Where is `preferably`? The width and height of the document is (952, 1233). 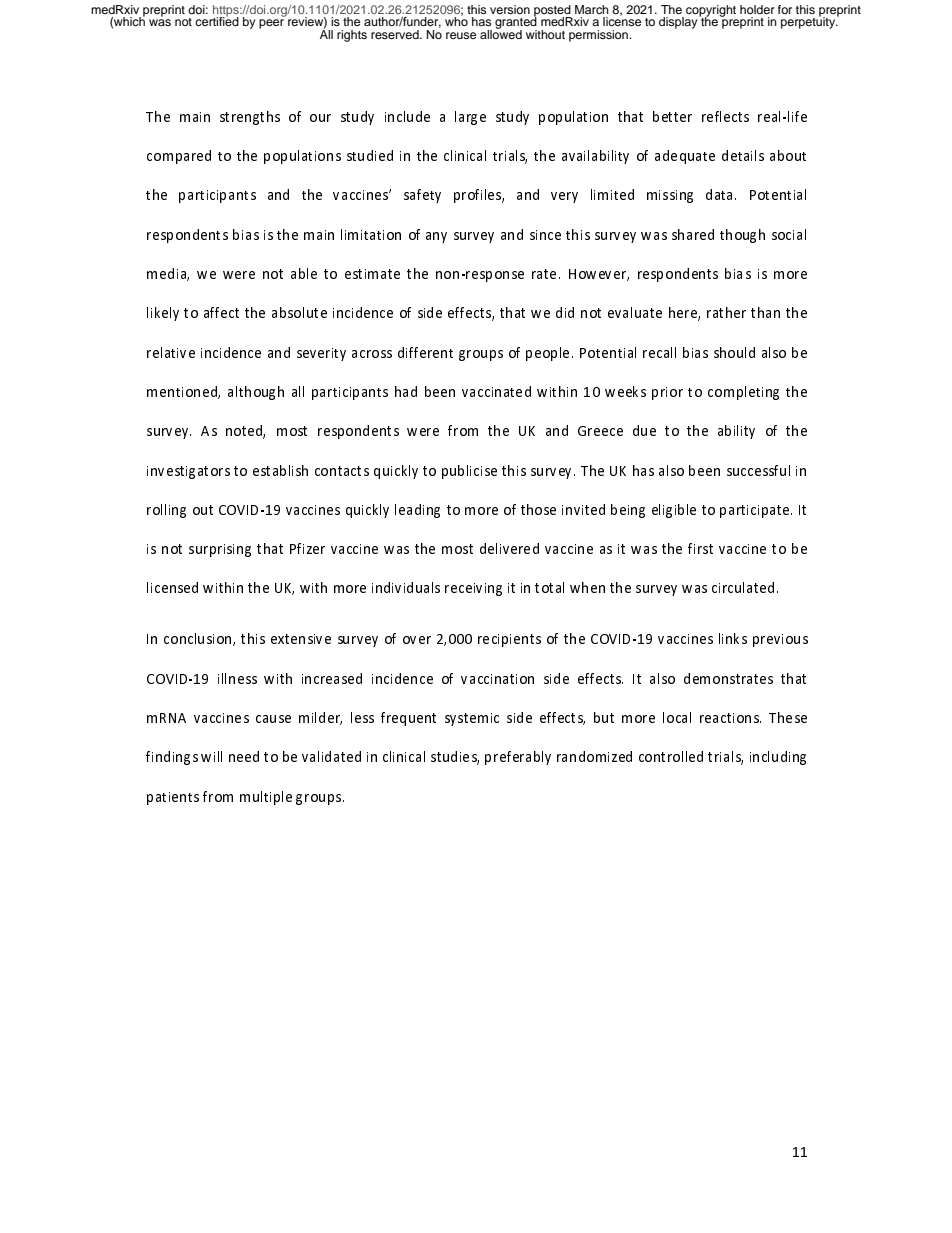
preferably is located at coordinates (518, 758).
